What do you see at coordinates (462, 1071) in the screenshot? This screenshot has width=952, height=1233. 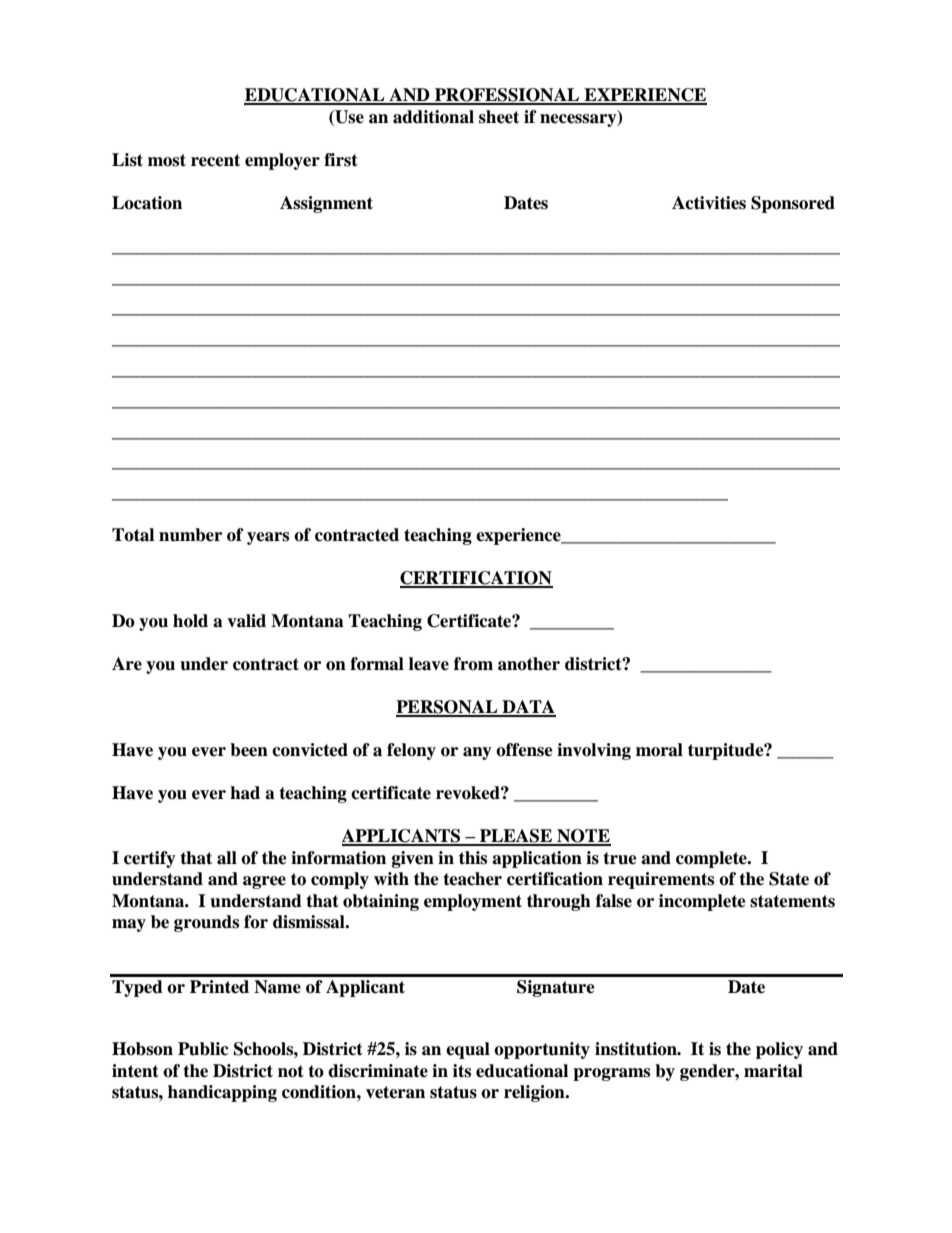 I see `its` at bounding box center [462, 1071].
